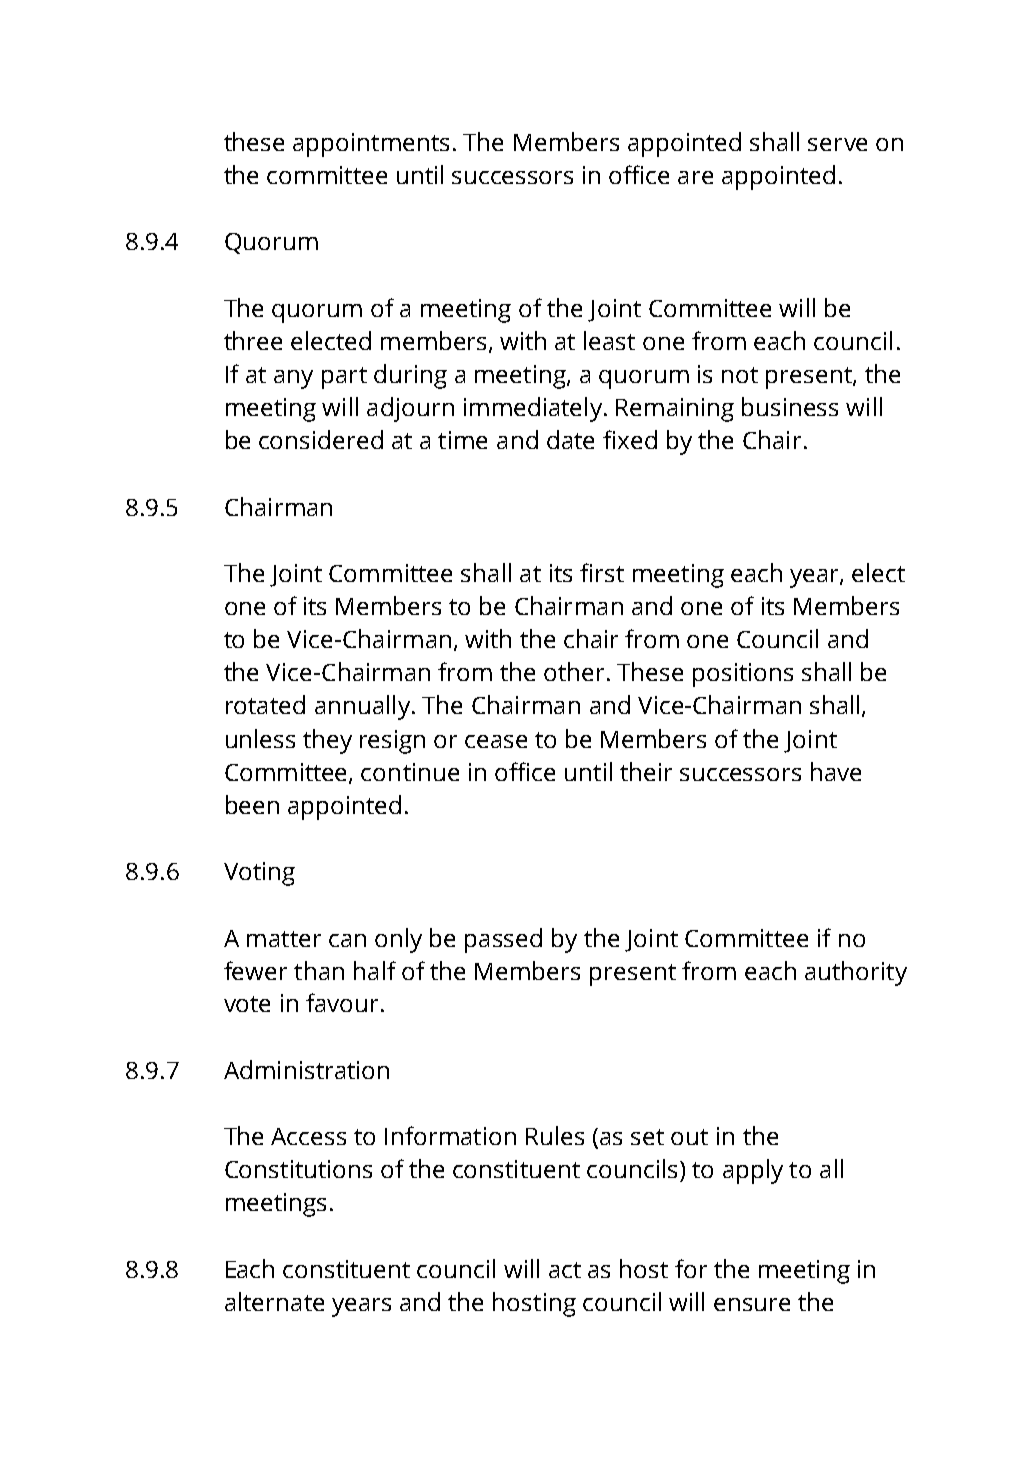 The image size is (1034, 1463). What do you see at coordinates (274, 1301) in the document?
I see `alternate` at bounding box center [274, 1301].
